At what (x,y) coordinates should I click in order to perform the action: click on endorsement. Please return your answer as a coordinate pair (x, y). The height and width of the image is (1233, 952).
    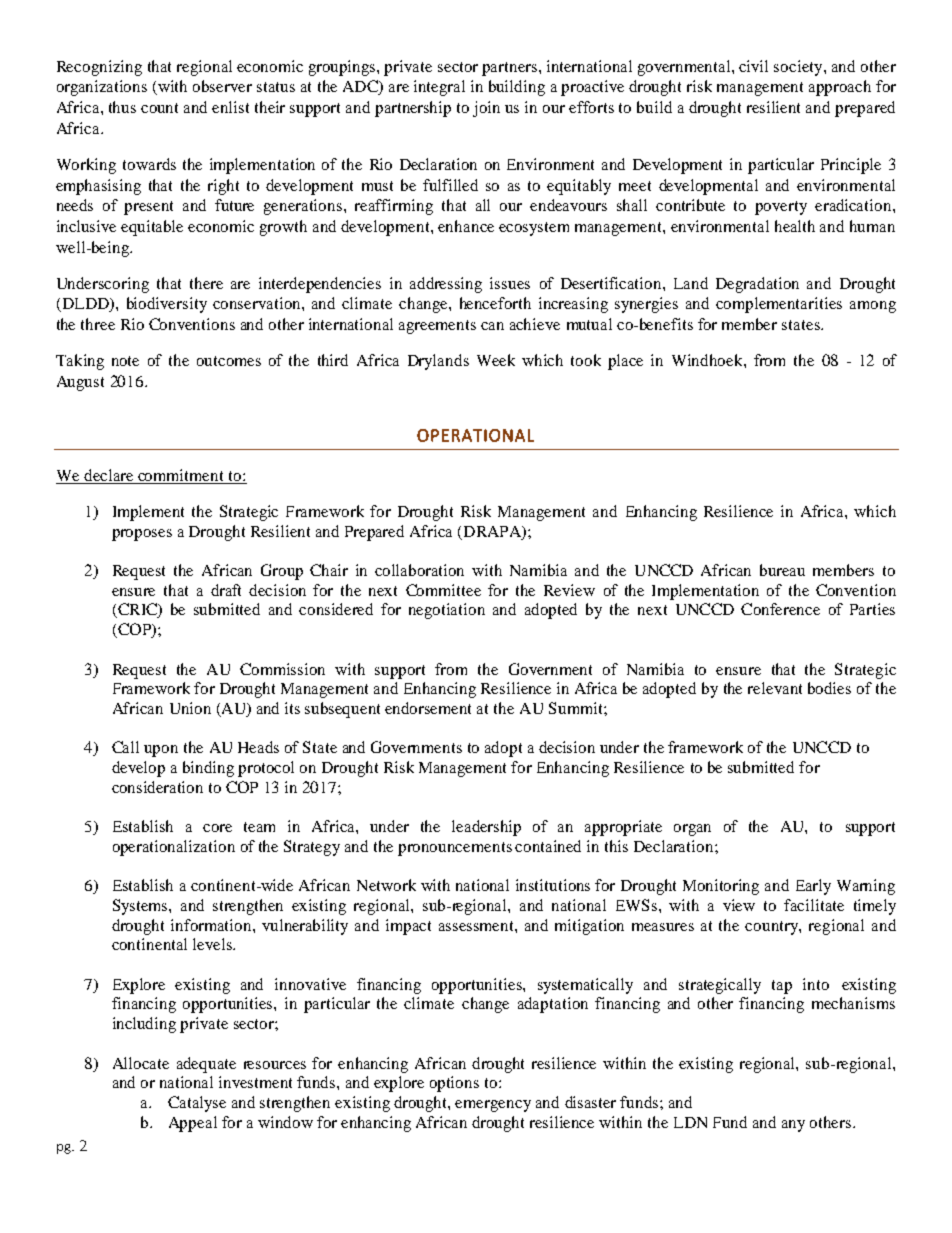
    Looking at the image, I should click on (428, 708).
